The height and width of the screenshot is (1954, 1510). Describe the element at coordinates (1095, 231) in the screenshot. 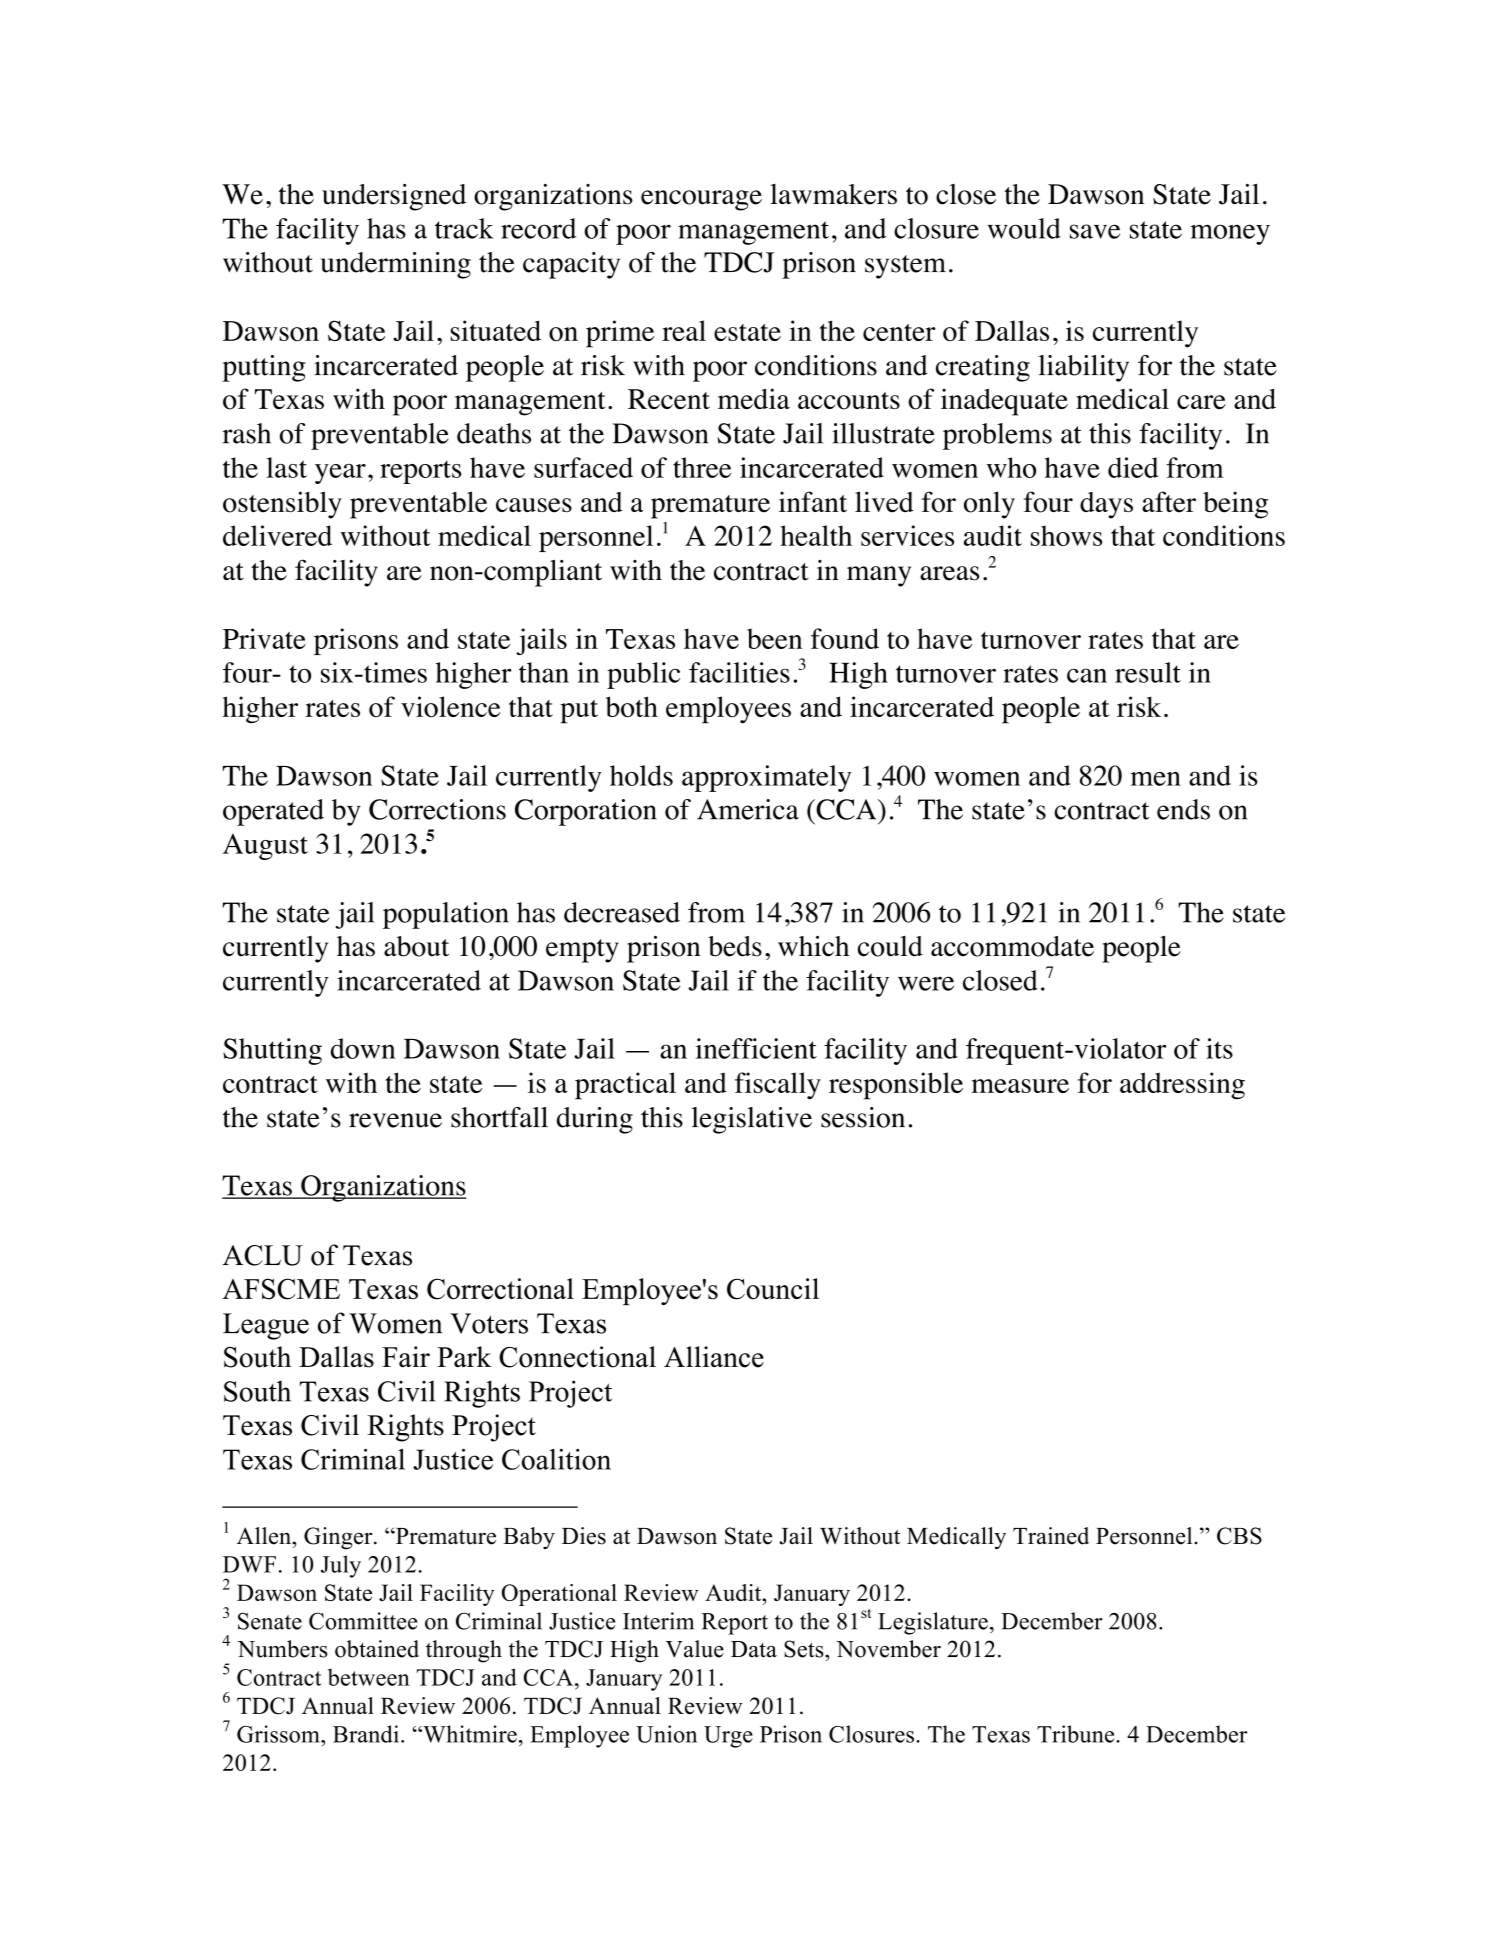

I see `save` at that location.
